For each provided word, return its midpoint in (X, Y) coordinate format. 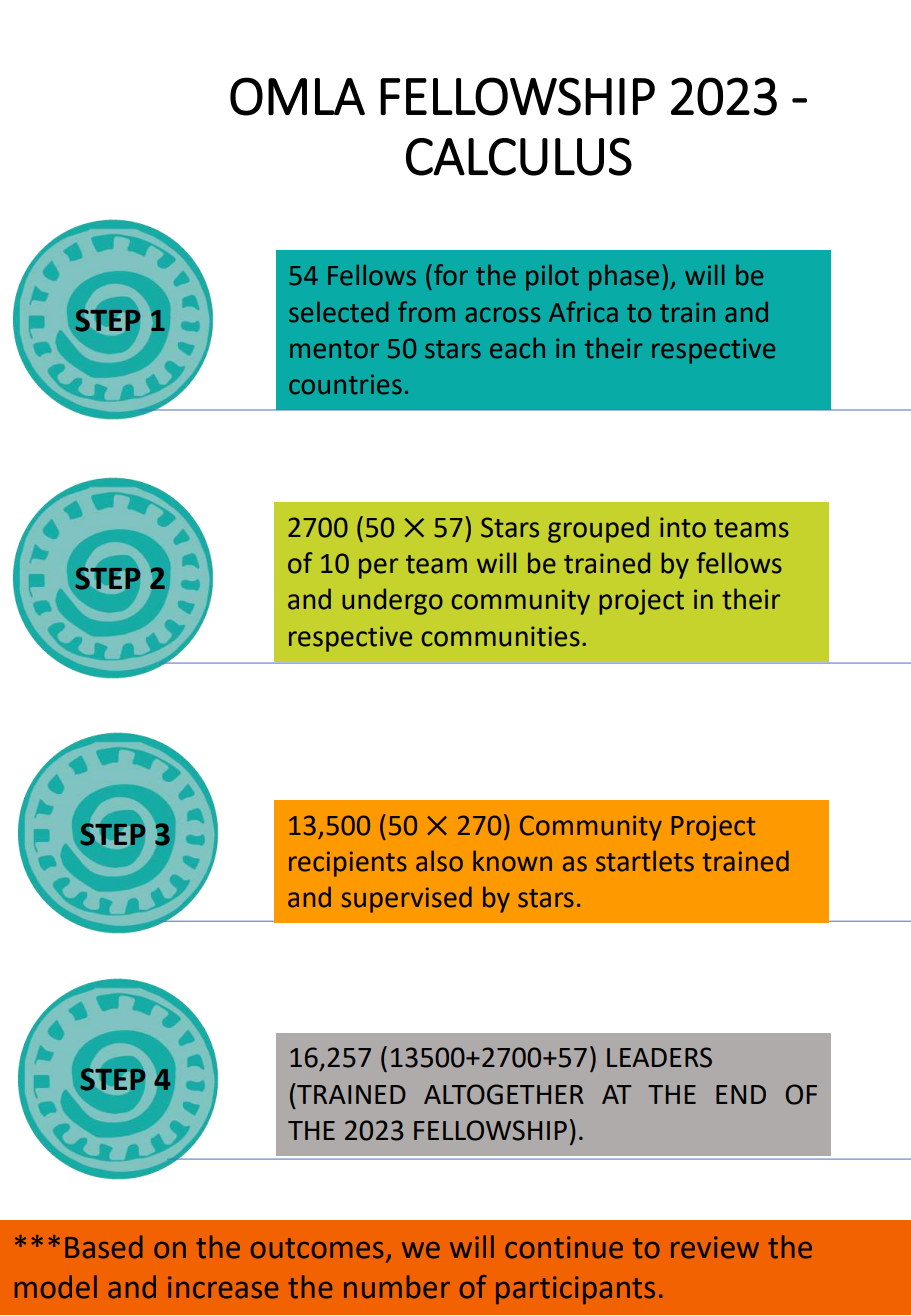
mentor (334, 349)
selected (338, 312)
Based (104, 1247)
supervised (407, 899)
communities (501, 636)
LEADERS (659, 1057)
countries (345, 384)
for (451, 275)
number (397, 1287)
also (439, 861)
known (512, 861)
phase (624, 277)
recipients (348, 864)
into (683, 527)
